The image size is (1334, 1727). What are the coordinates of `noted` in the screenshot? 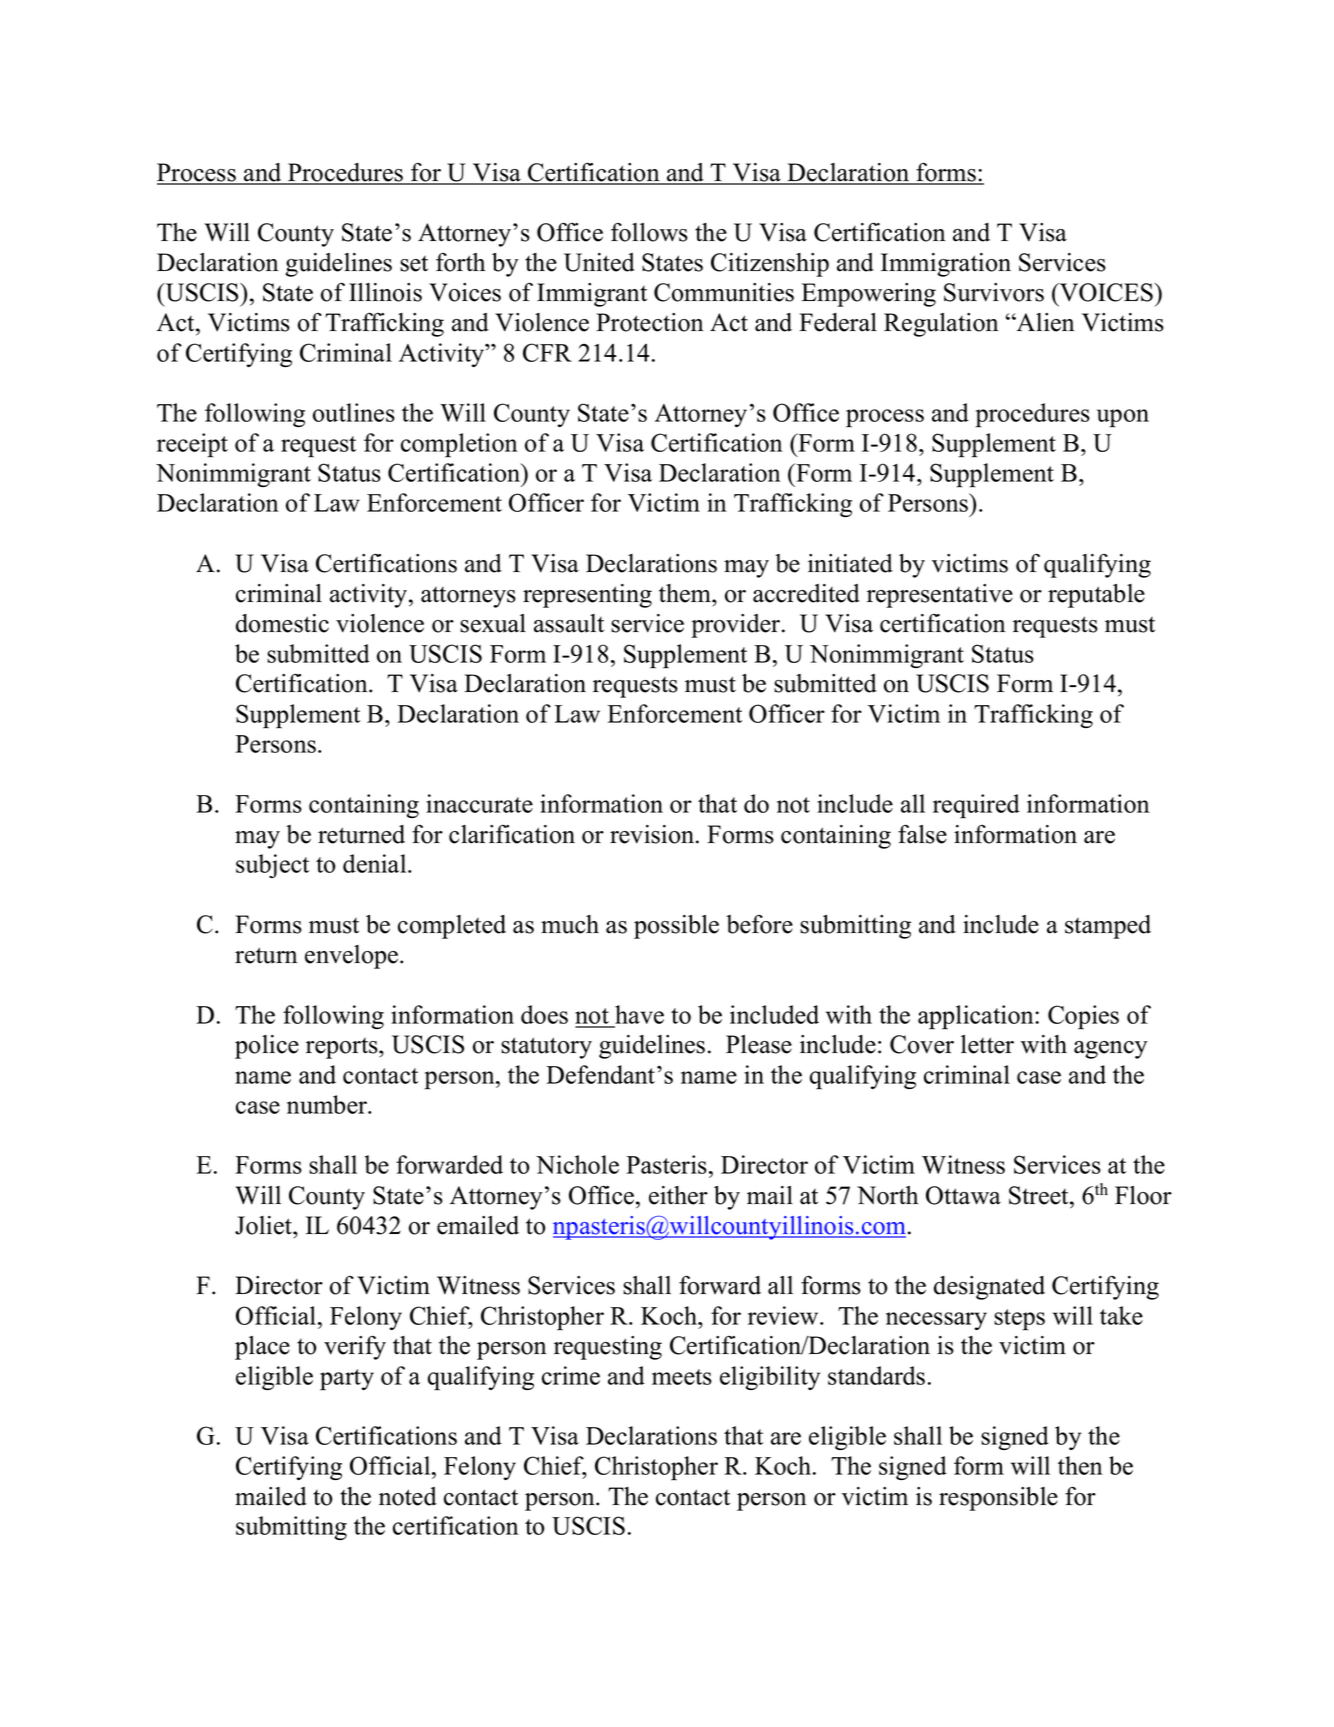 It's located at (408, 1496).
